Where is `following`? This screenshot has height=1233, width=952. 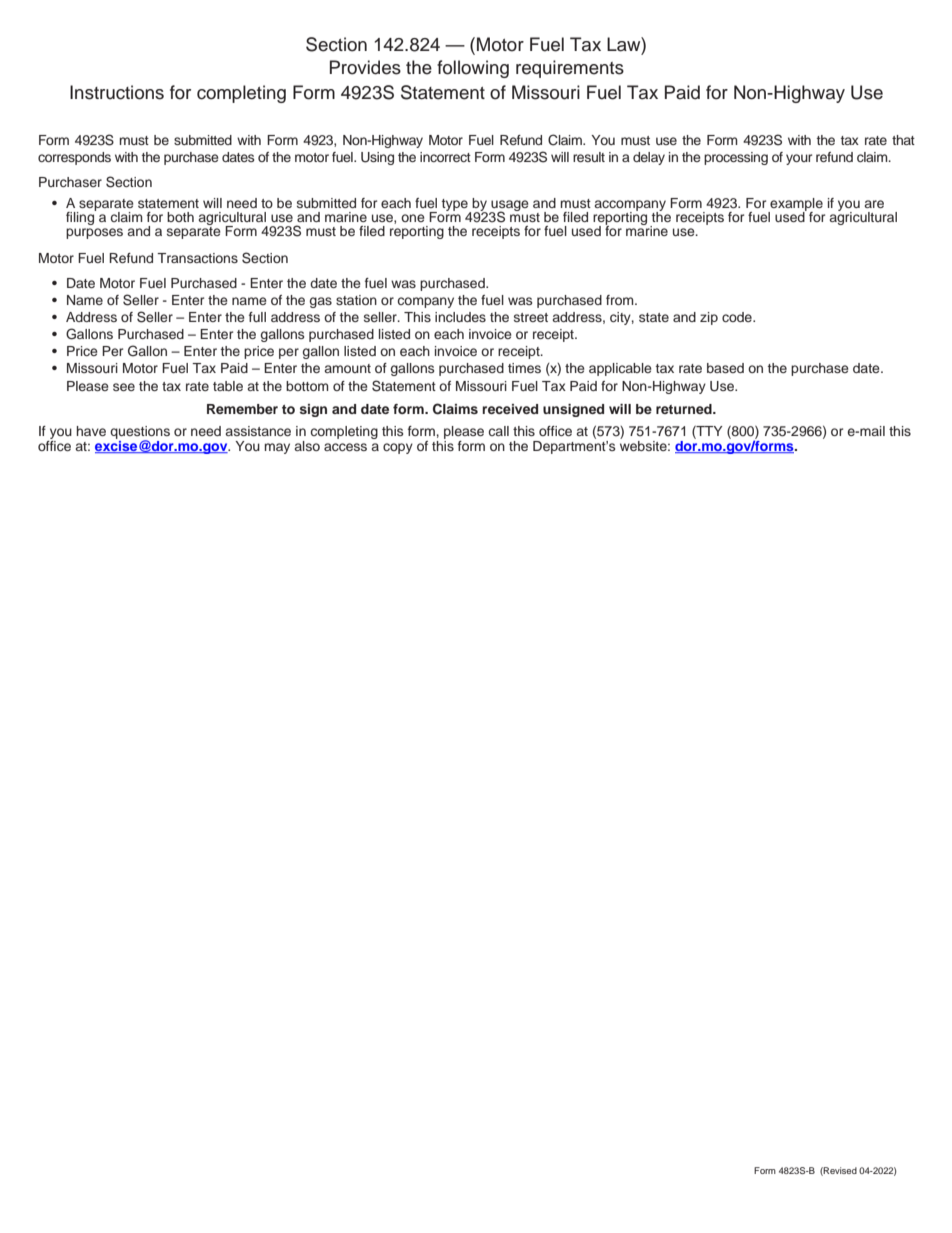
following is located at coordinates (473, 69).
